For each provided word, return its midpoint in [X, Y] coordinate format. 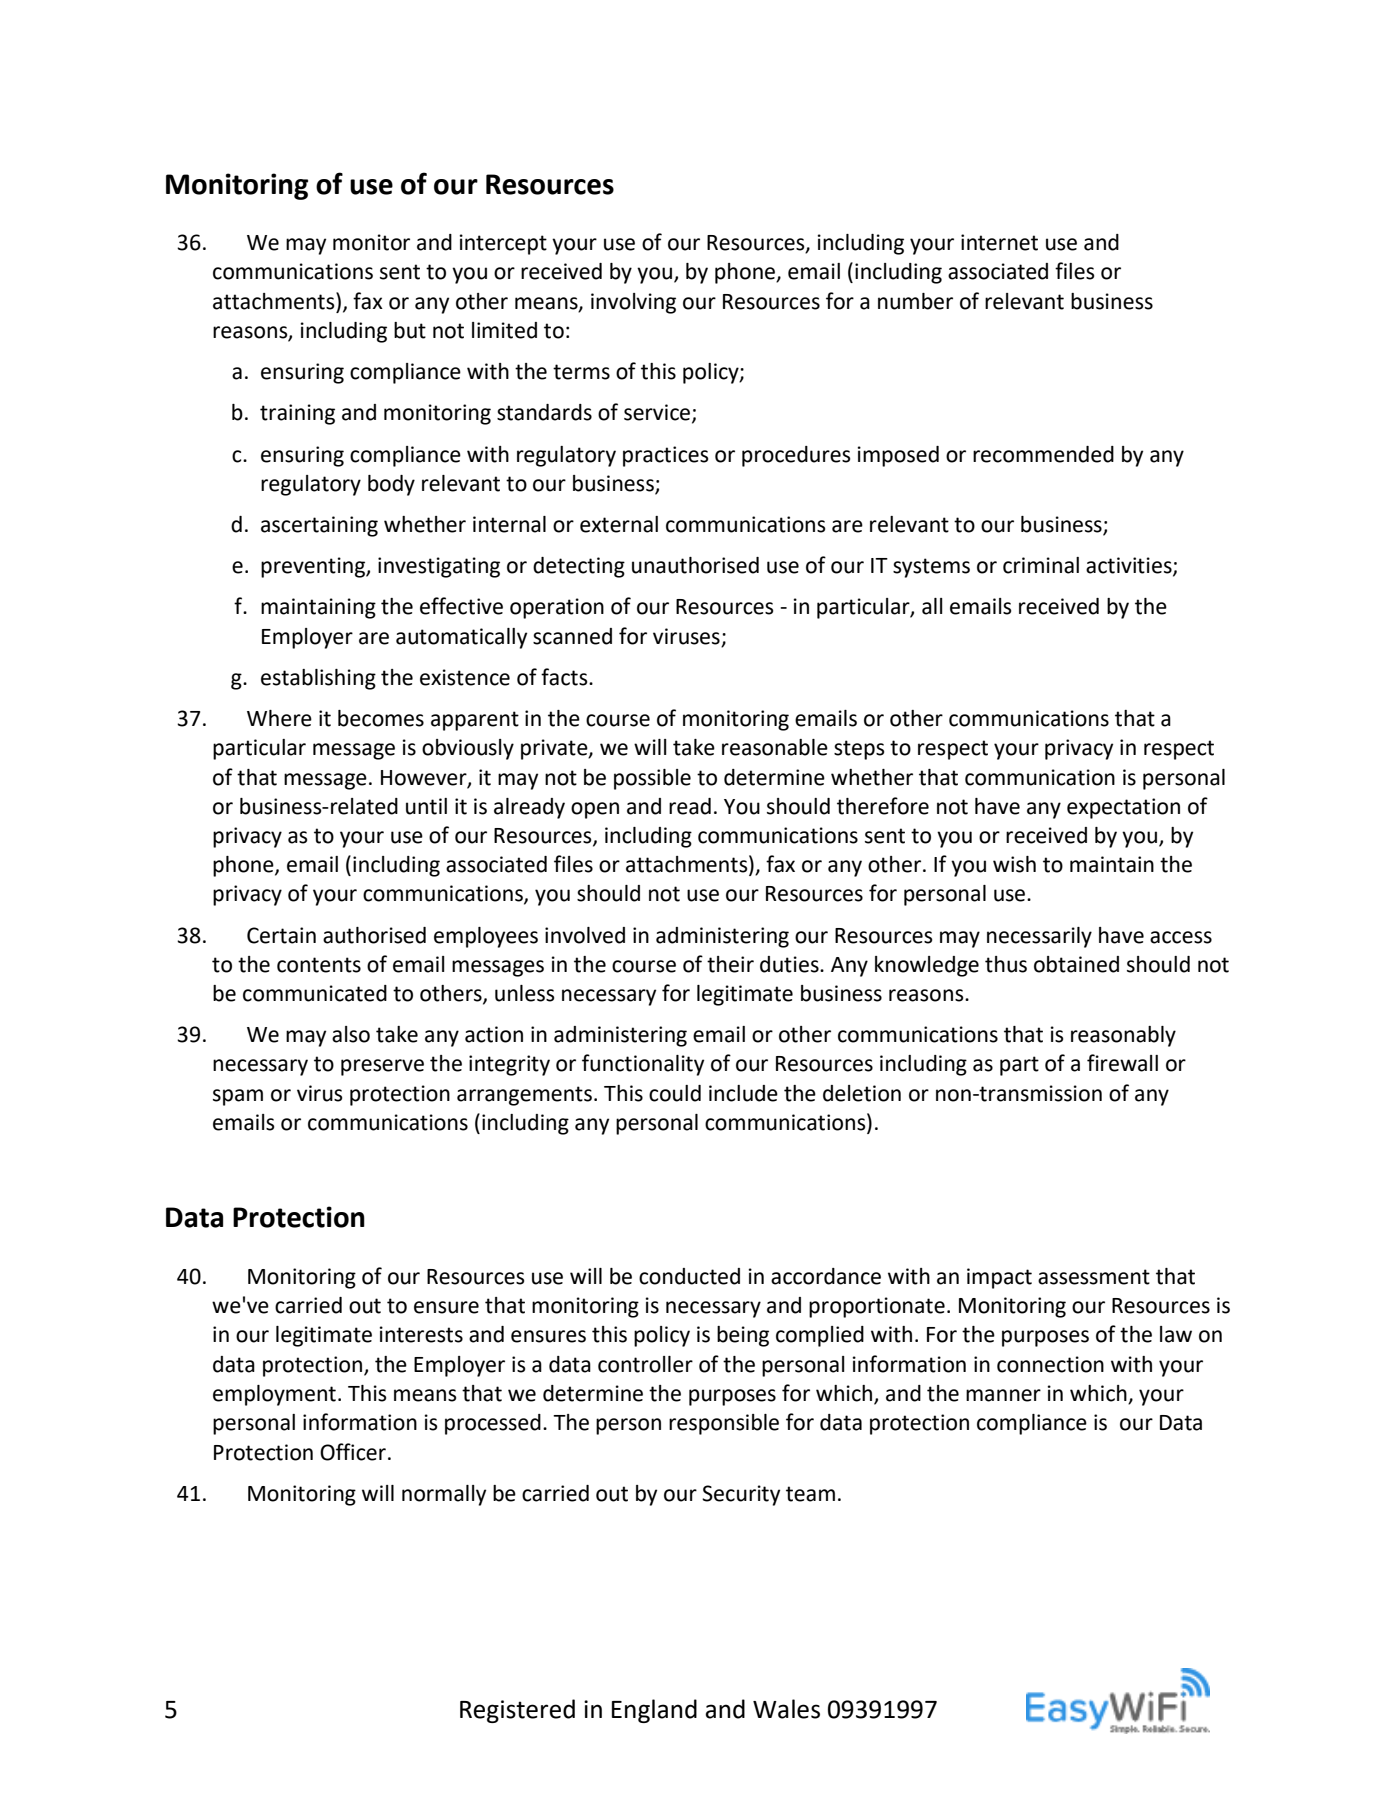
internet [999, 242]
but [410, 330]
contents [319, 965]
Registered [517, 1711]
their [730, 964]
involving [633, 303]
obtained [1076, 964]
